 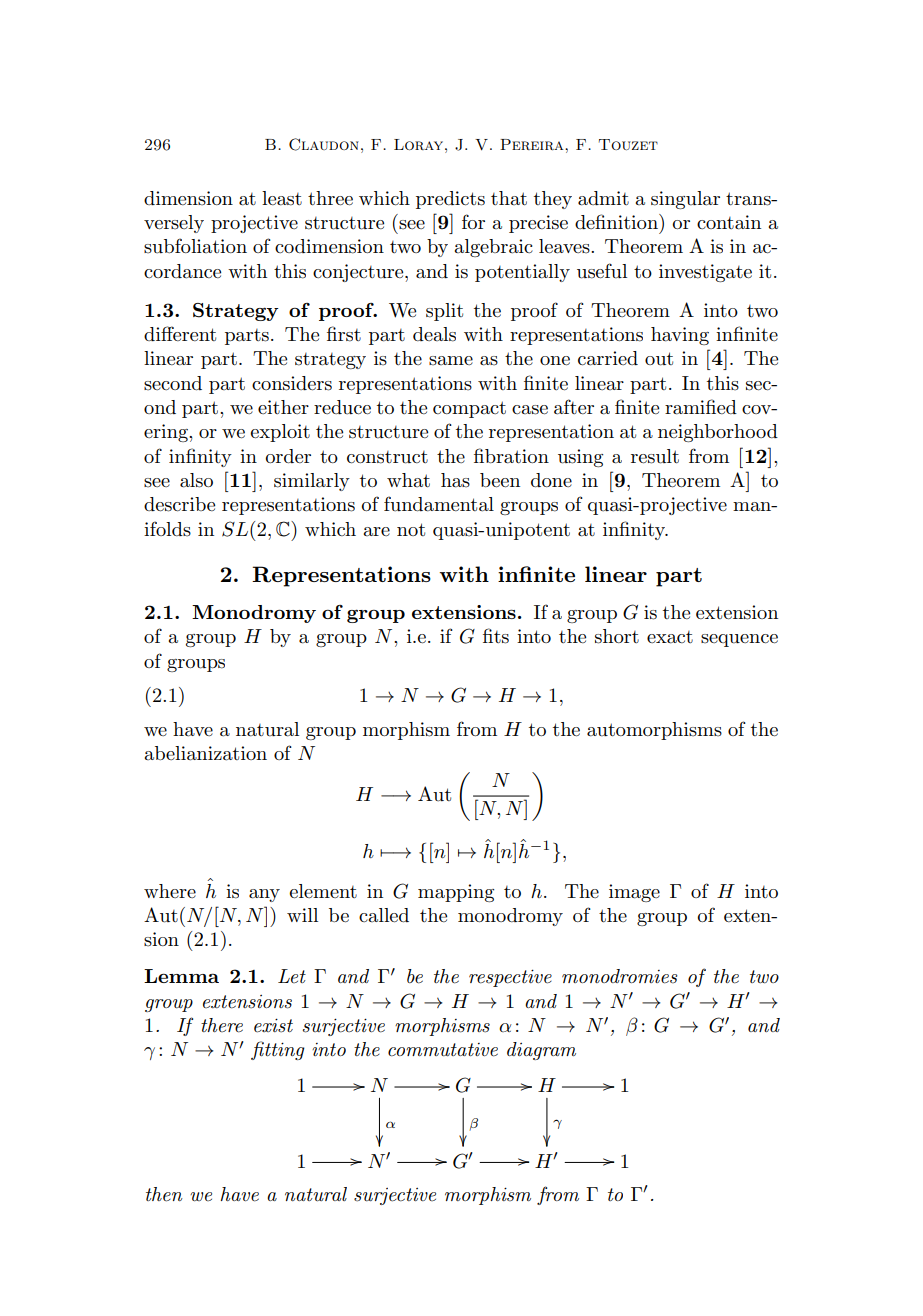 I want to click on predicts, so click(x=450, y=200).
